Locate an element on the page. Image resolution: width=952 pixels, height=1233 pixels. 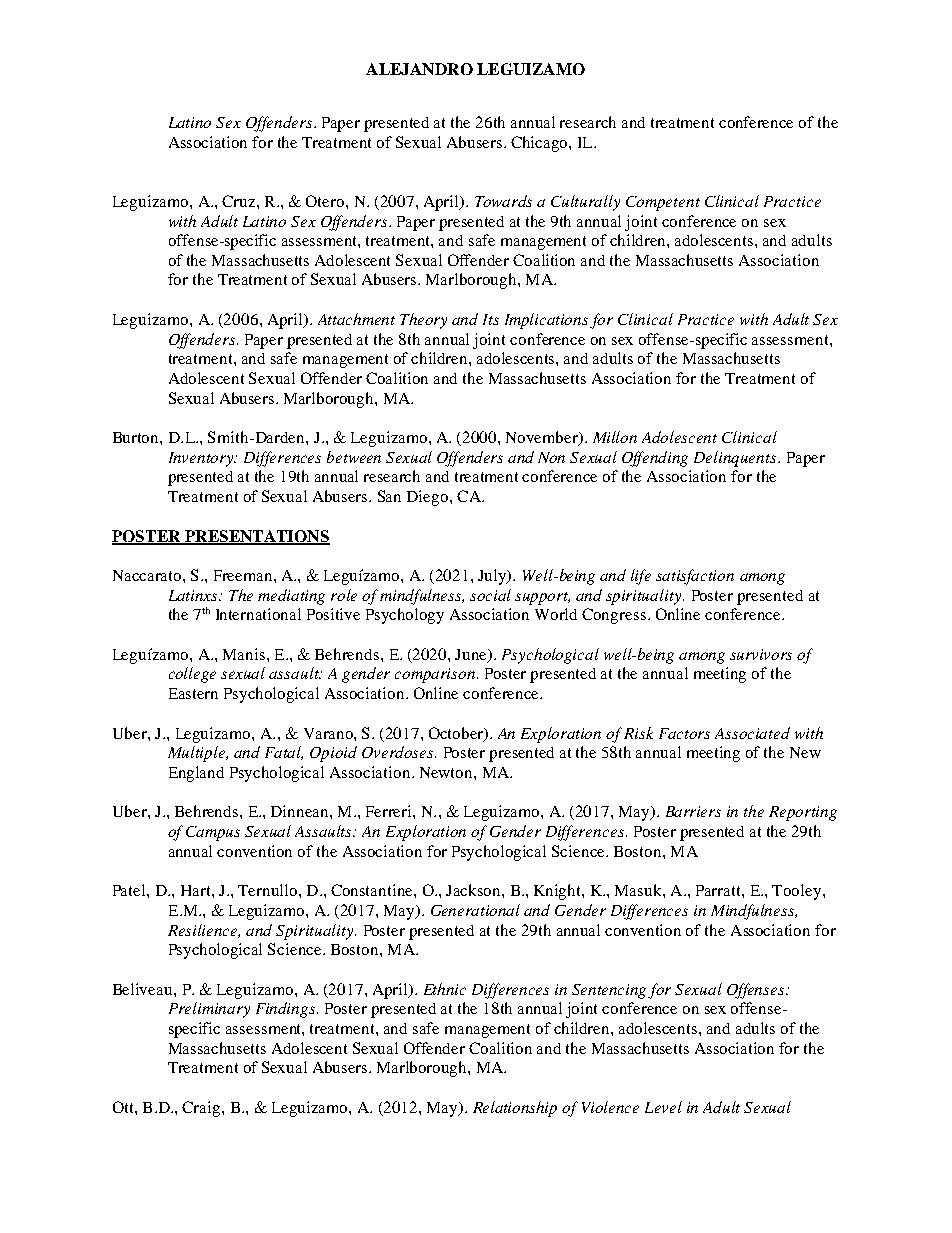
Freeman is located at coordinates (244, 575).
